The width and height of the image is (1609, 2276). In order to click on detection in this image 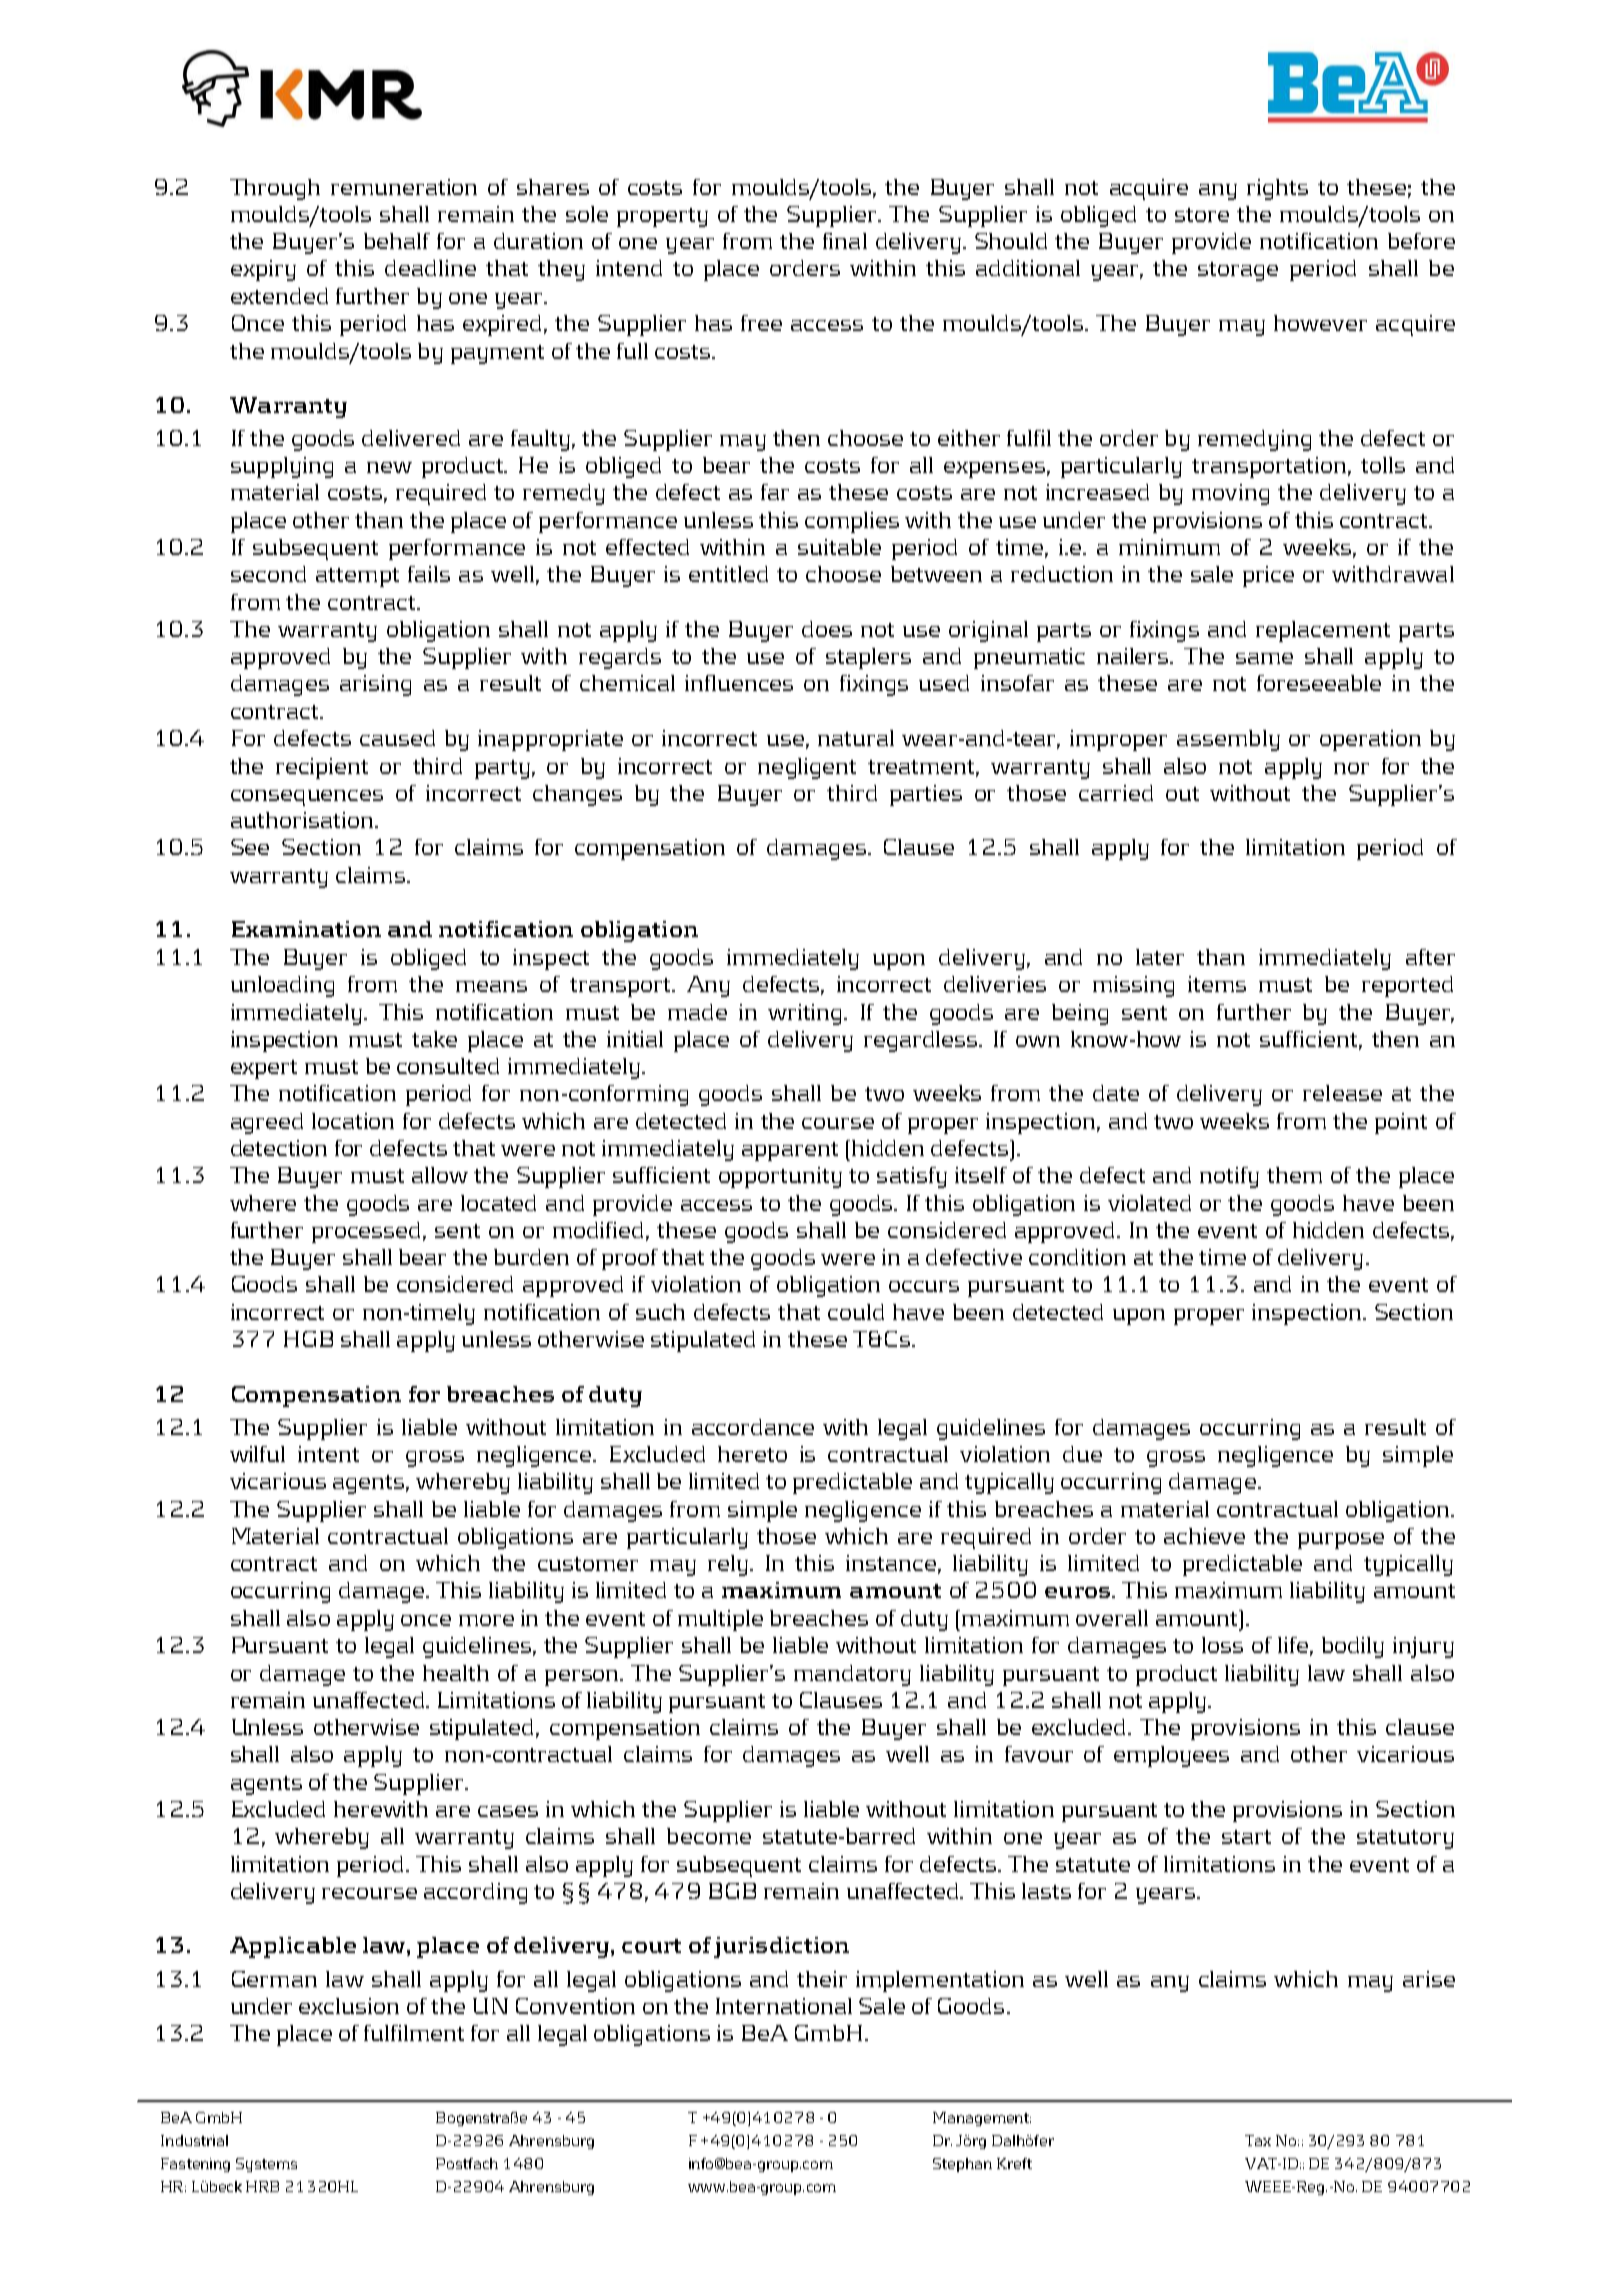, I will do `click(279, 1148)`.
